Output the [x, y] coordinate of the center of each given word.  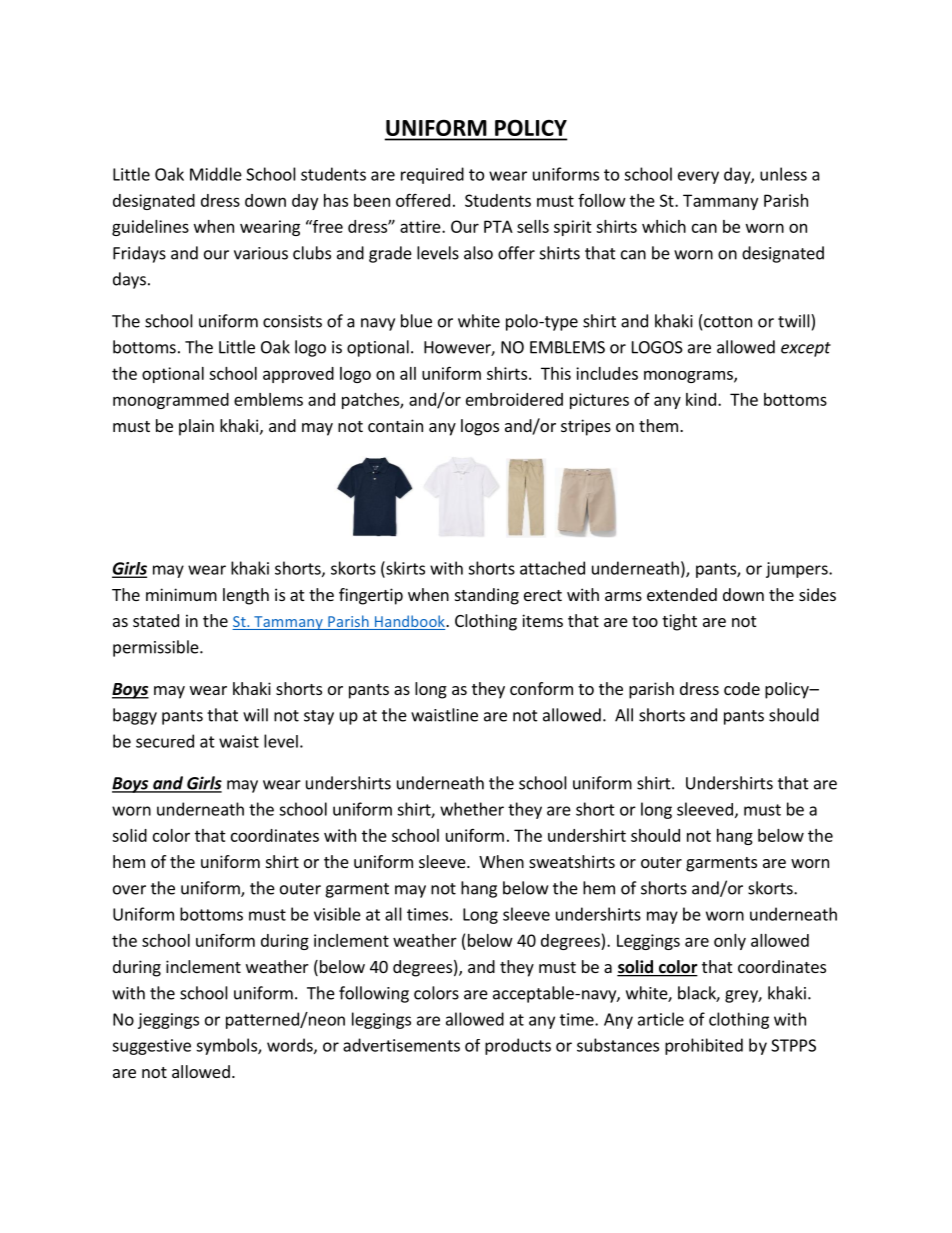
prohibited [704, 1046]
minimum [181, 594]
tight [679, 622]
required [432, 175]
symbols [227, 1046]
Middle [216, 174]
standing [487, 596]
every [698, 177]
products [518, 1046]
